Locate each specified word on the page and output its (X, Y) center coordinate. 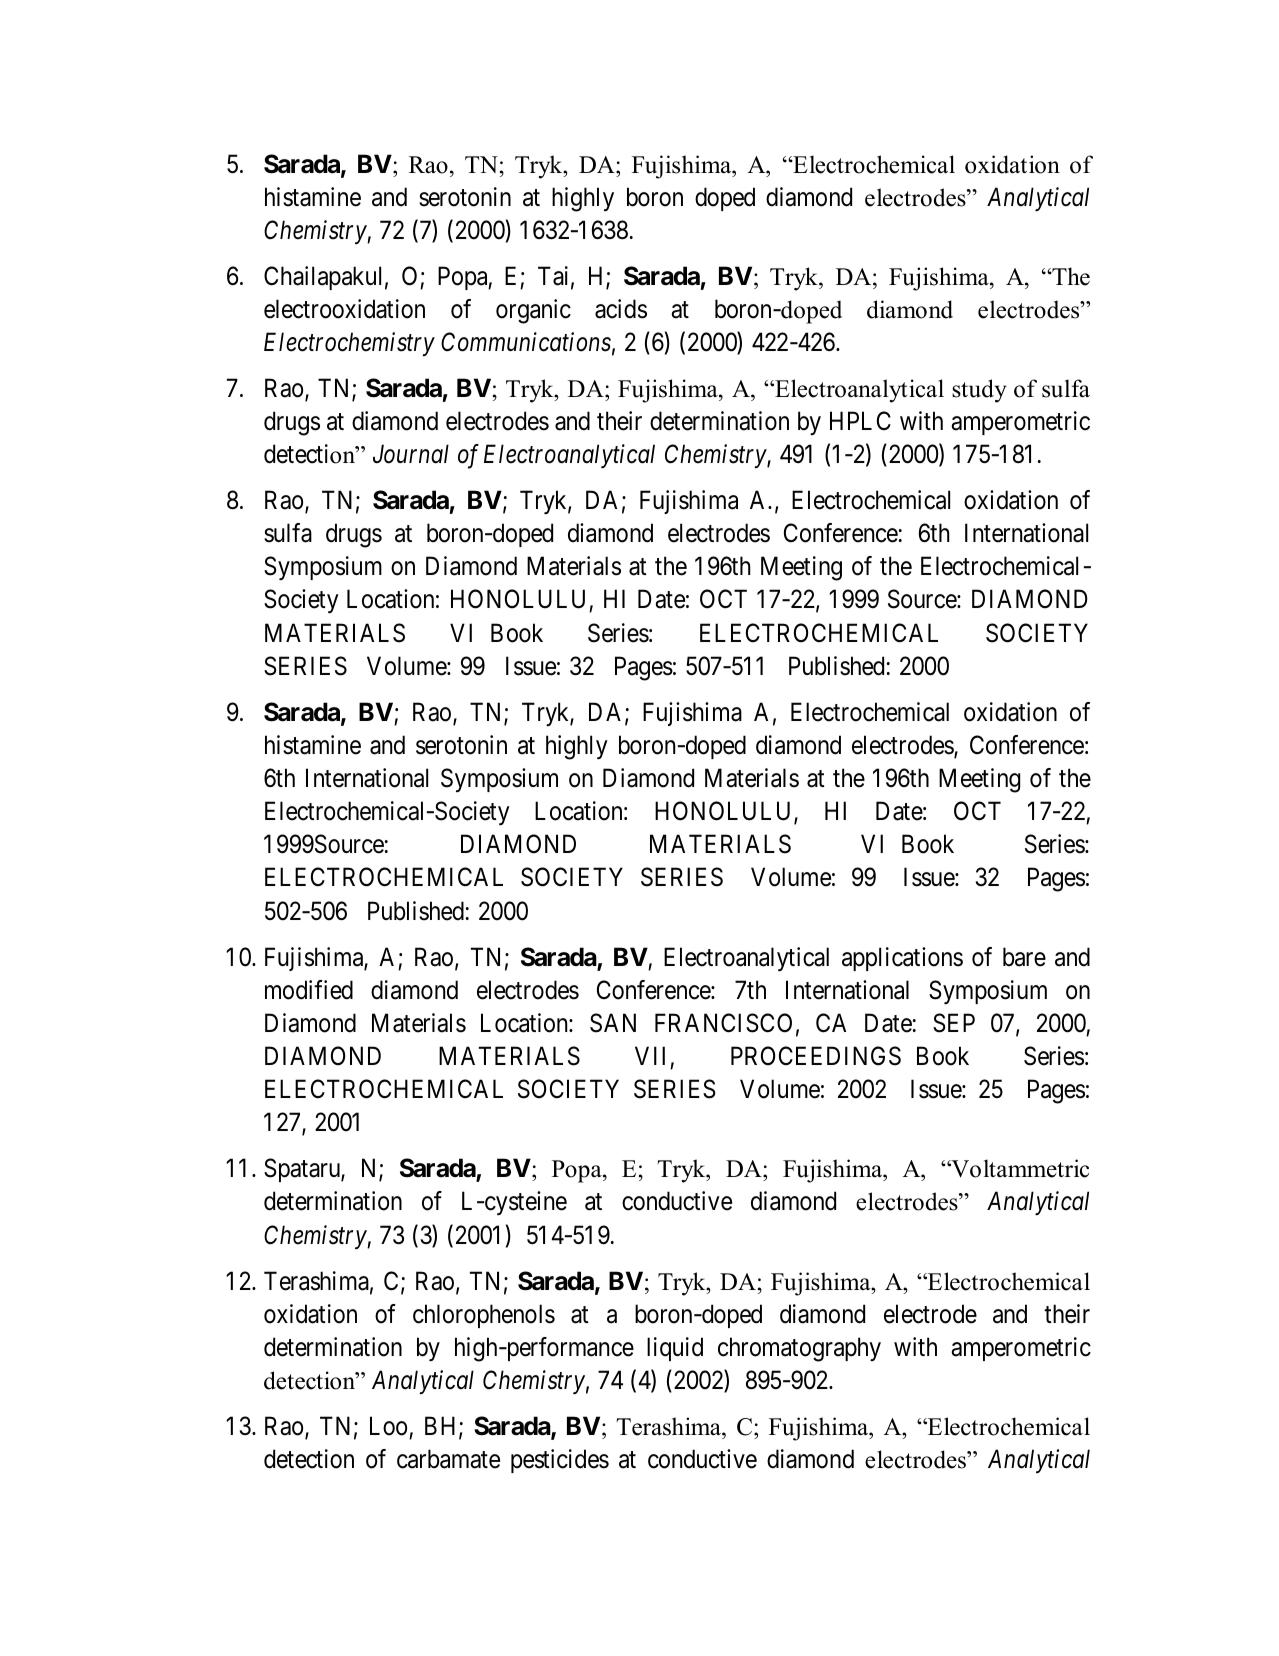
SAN (613, 1023)
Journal (411, 454)
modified (309, 990)
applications (902, 959)
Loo (388, 1426)
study (979, 391)
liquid (675, 1349)
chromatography (799, 1349)
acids (621, 309)
